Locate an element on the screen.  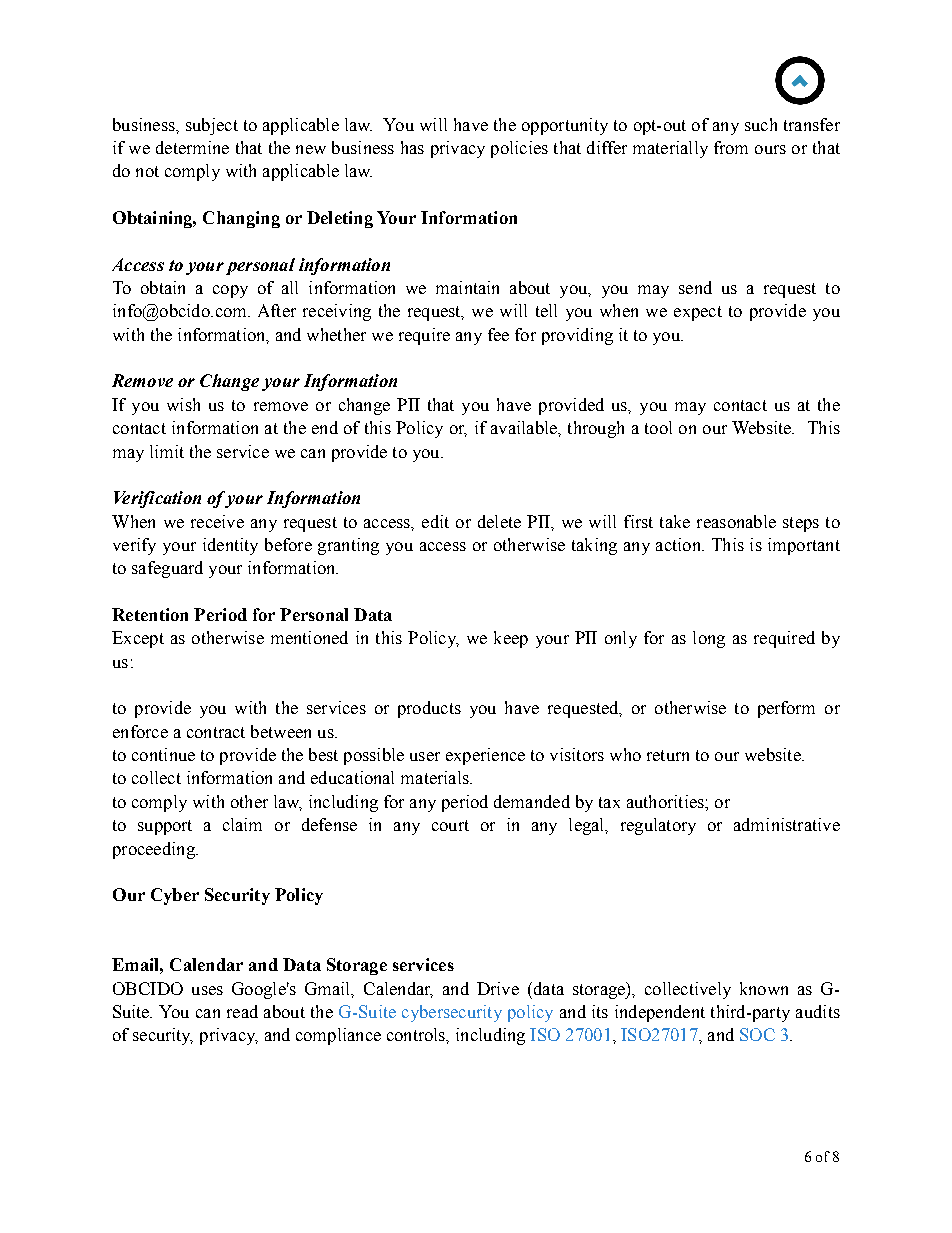
read is located at coordinates (242, 1011).
